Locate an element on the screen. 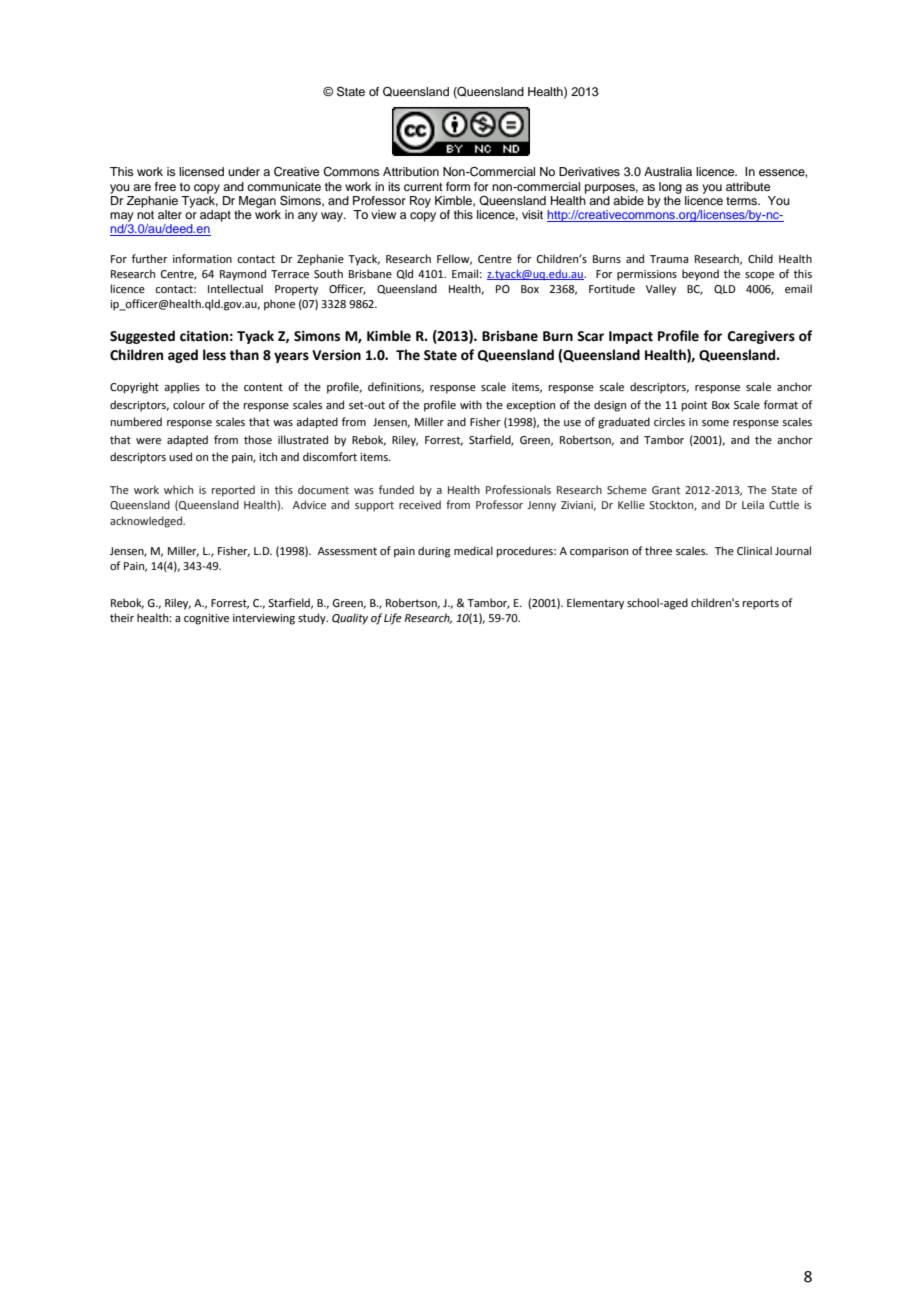 The image size is (924, 1308). colour is located at coordinates (189, 404).
